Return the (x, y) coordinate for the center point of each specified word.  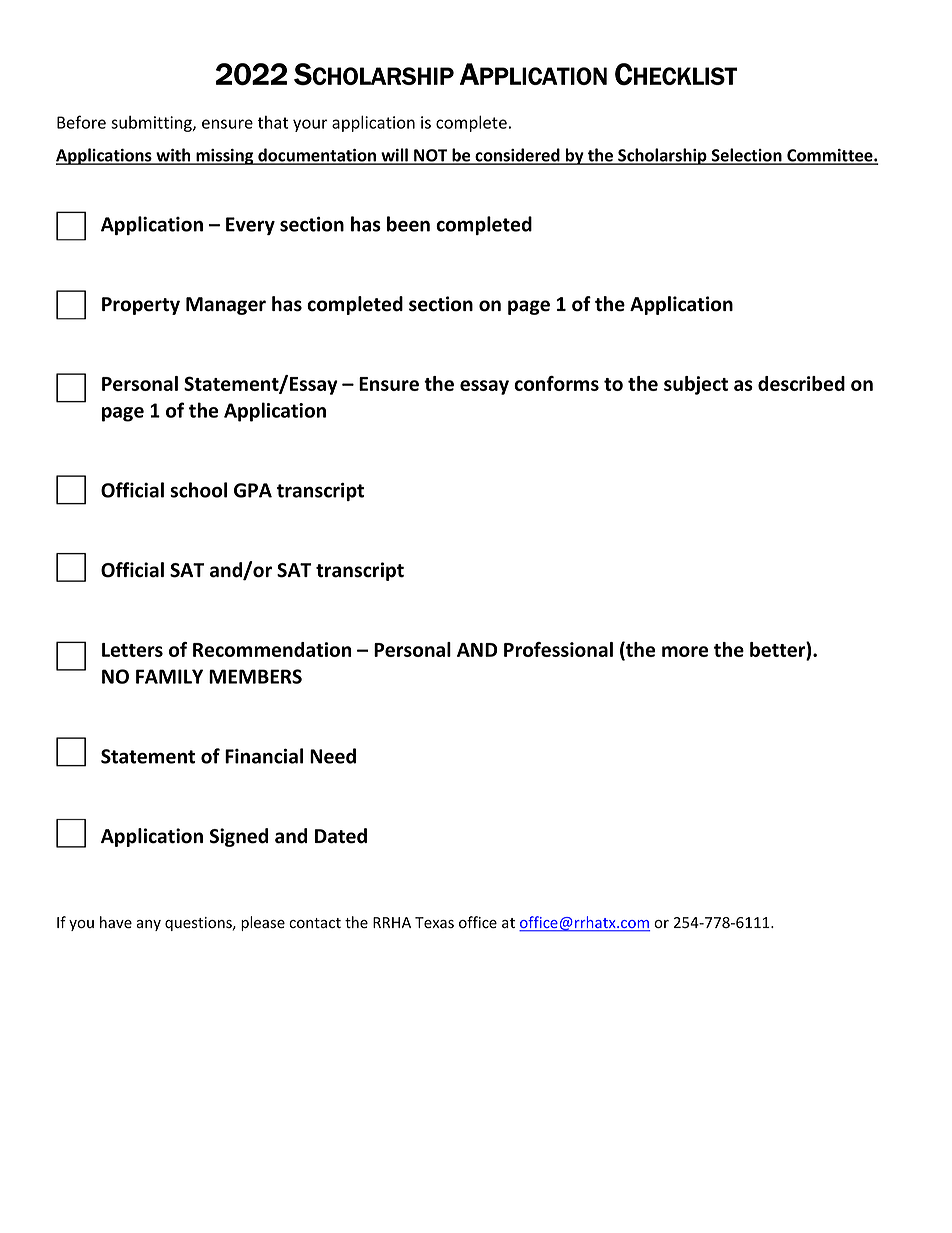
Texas (434, 923)
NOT (431, 156)
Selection (747, 156)
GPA (253, 490)
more (685, 651)
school (198, 490)
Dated (341, 836)
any (148, 925)
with (173, 156)
